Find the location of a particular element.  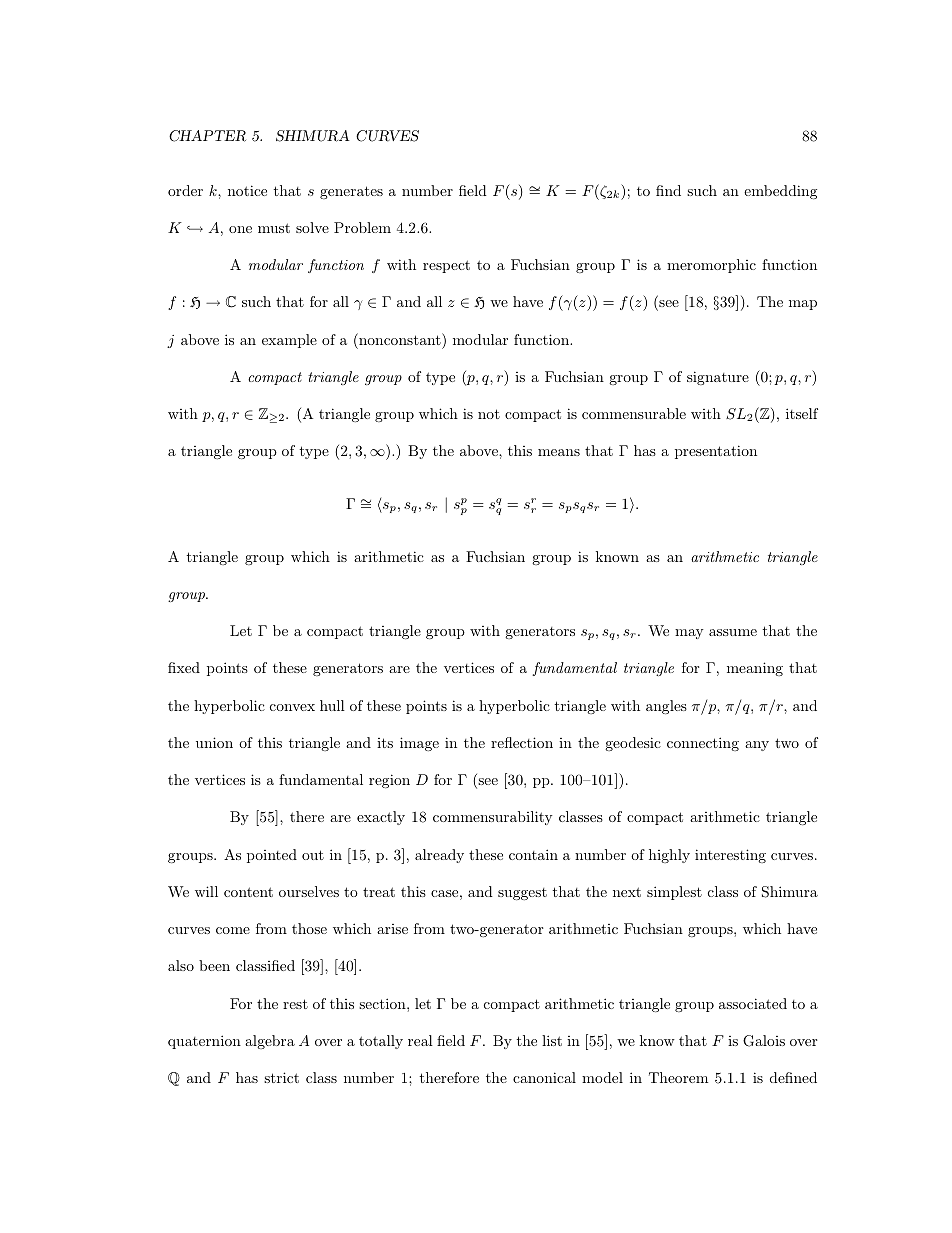

reflection is located at coordinates (522, 742).
